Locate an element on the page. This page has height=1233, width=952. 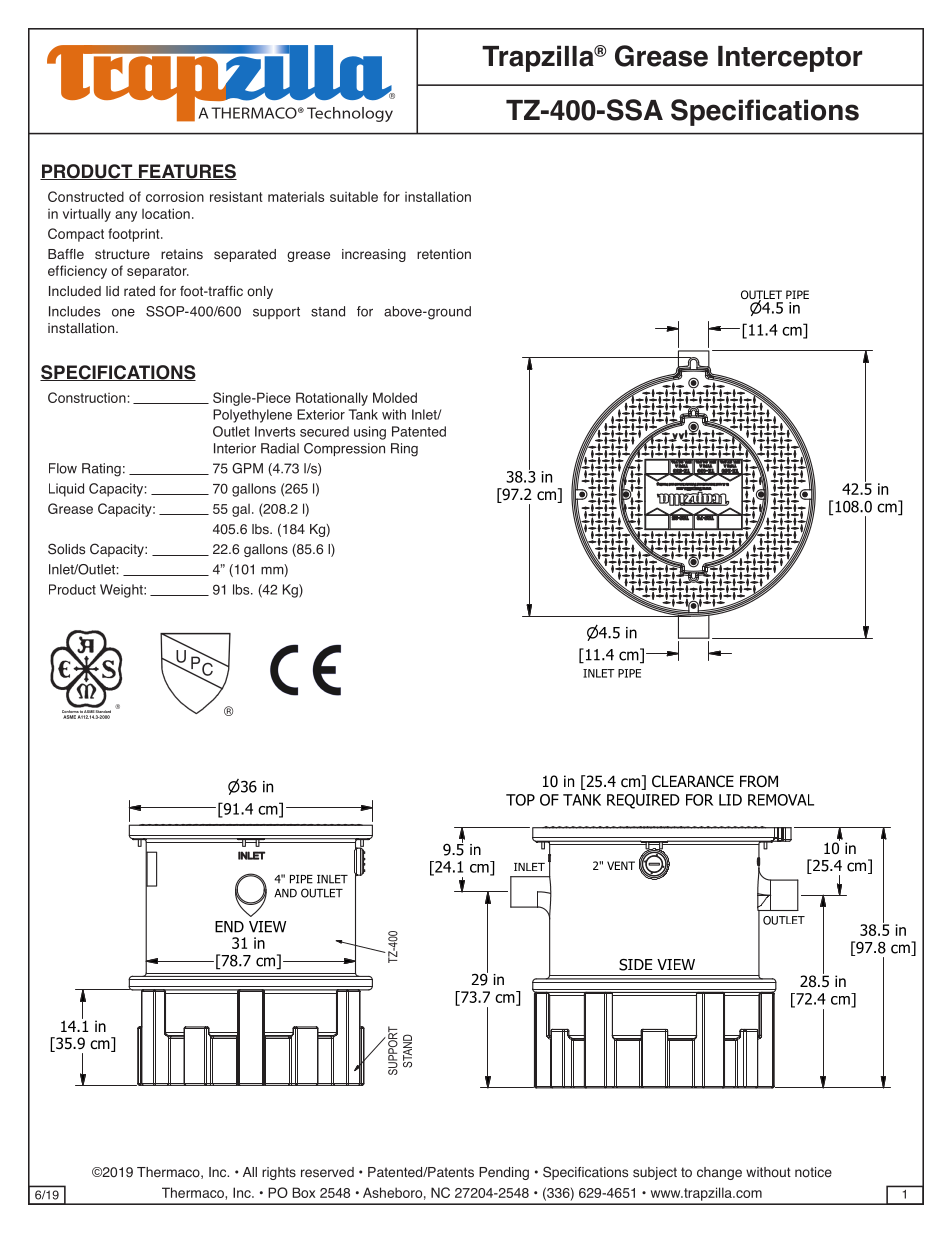
reserved is located at coordinates (327, 1172).
